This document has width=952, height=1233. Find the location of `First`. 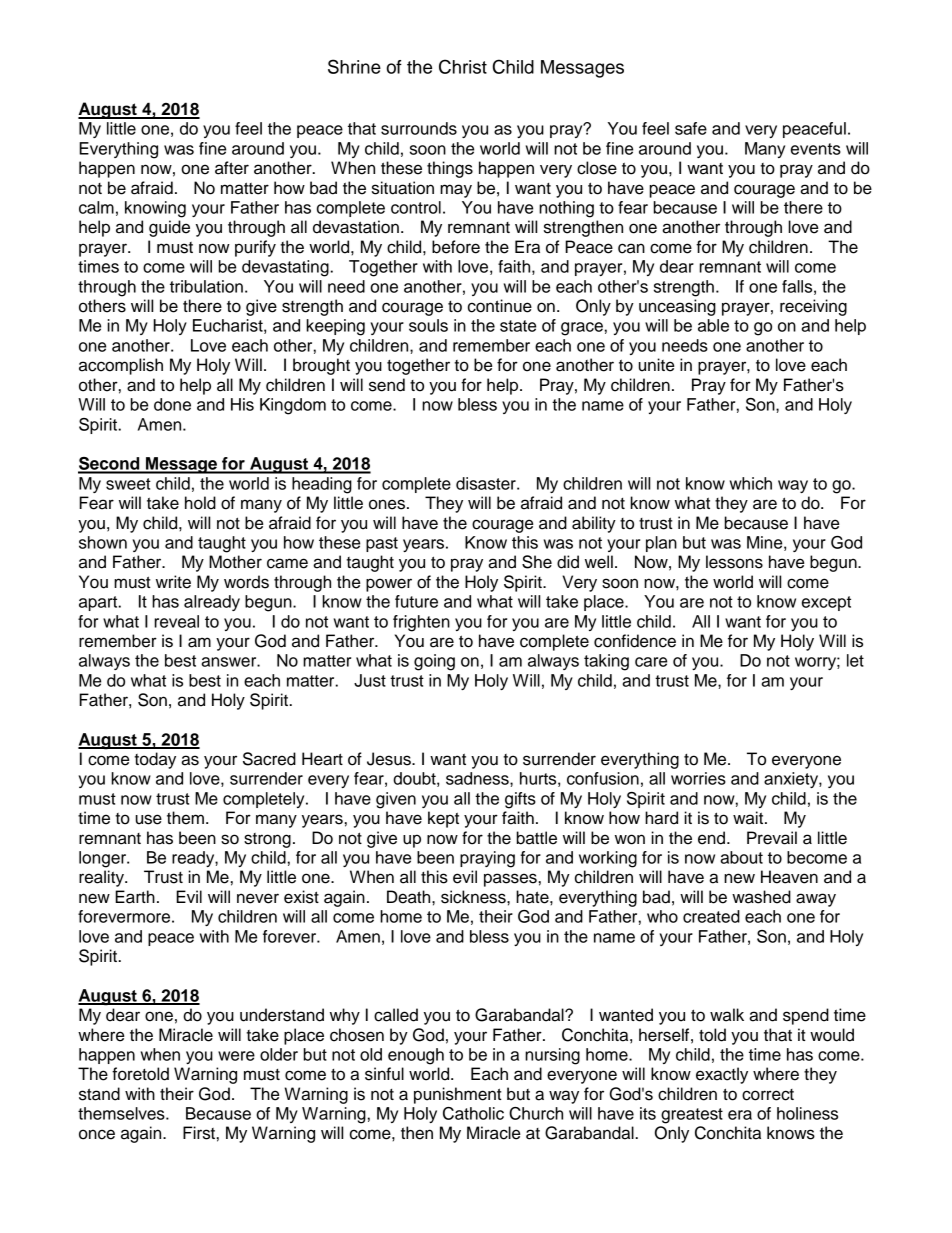

First is located at coordinates (199, 1133).
